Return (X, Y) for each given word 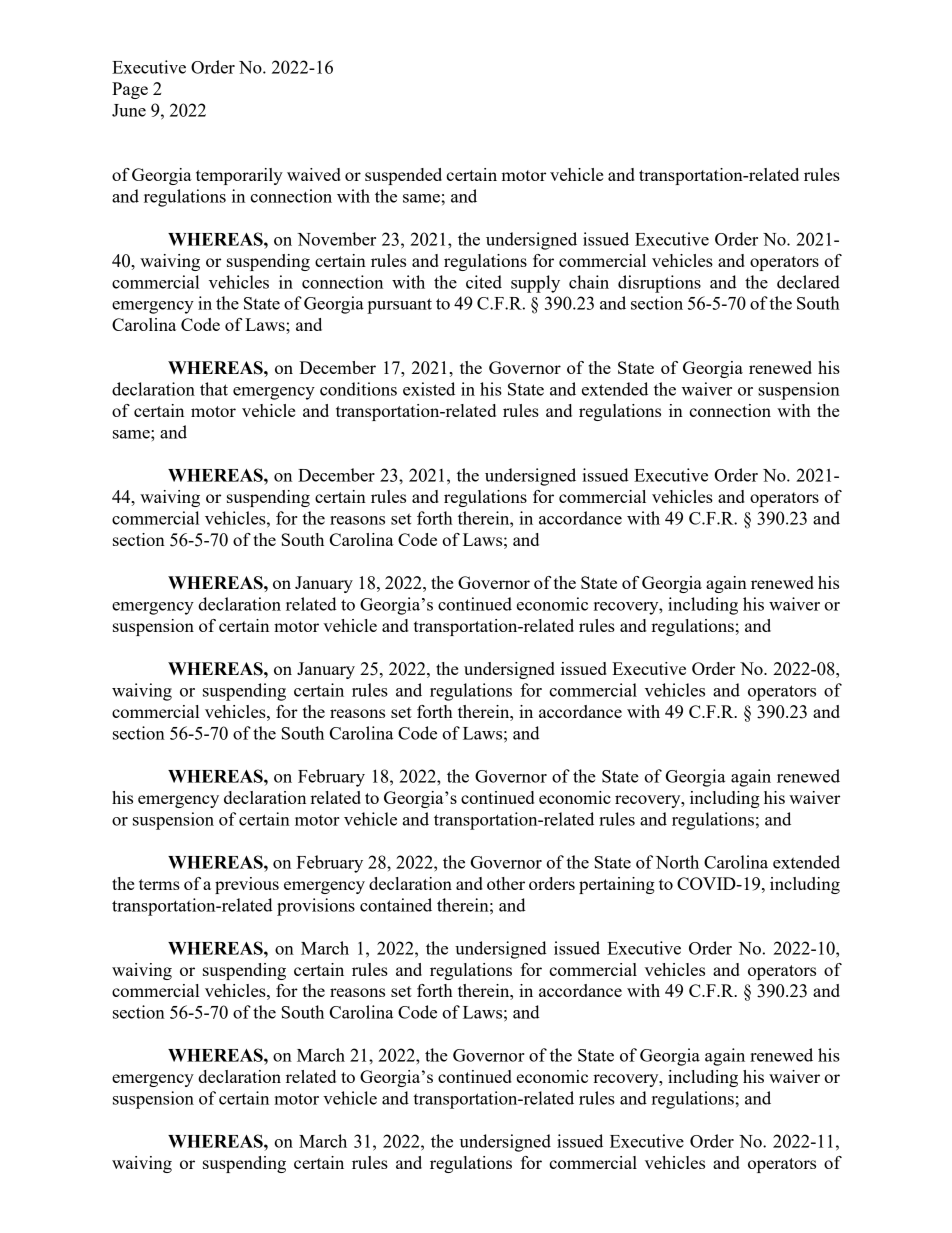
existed (429, 389)
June (129, 110)
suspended (403, 176)
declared (808, 282)
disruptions (659, 284)
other (506, 883)
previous (247, 885)
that (214, 389)
